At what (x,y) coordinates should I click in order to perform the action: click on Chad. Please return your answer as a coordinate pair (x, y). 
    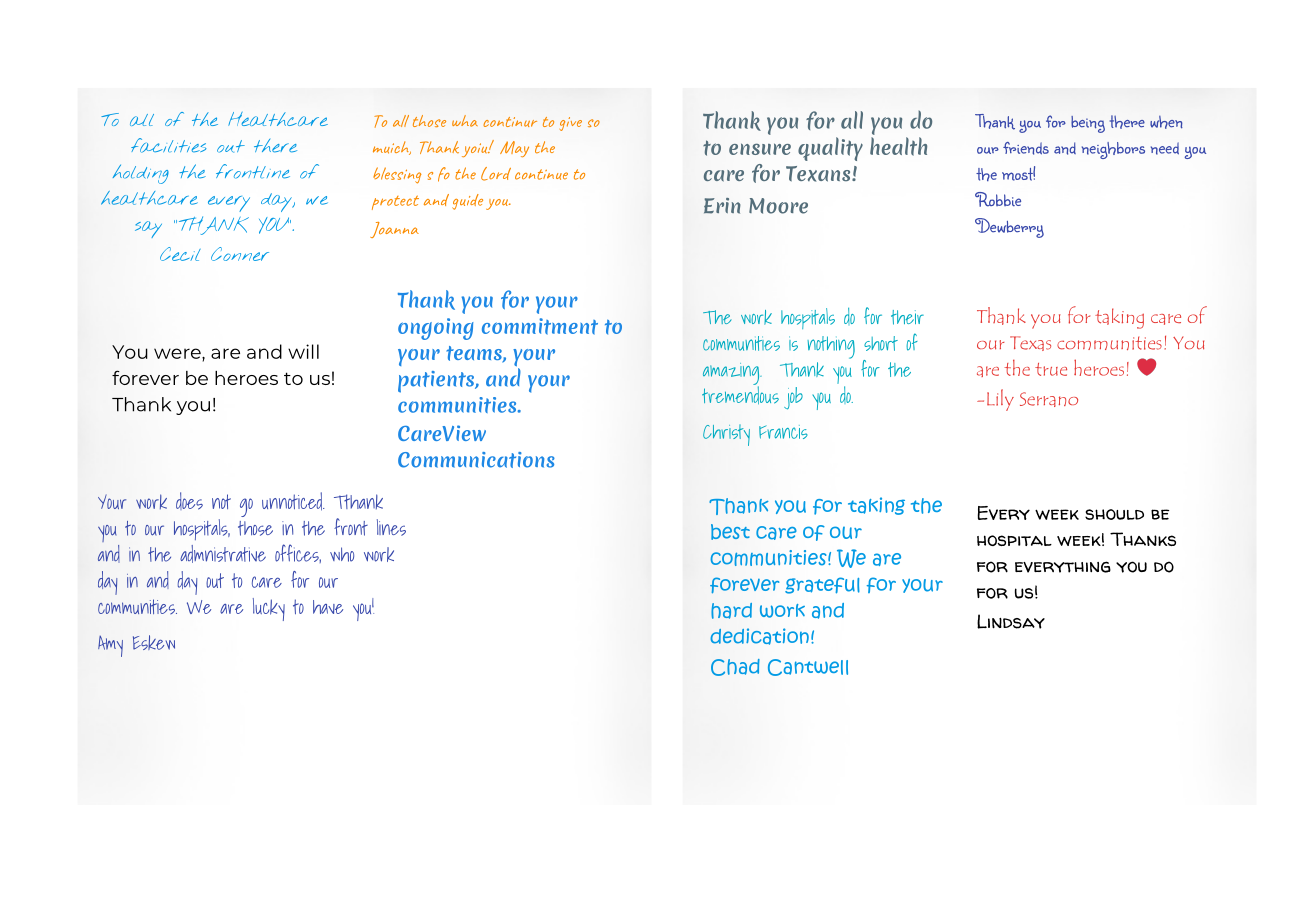
    Looking at the image, I should click on (735, 667).
